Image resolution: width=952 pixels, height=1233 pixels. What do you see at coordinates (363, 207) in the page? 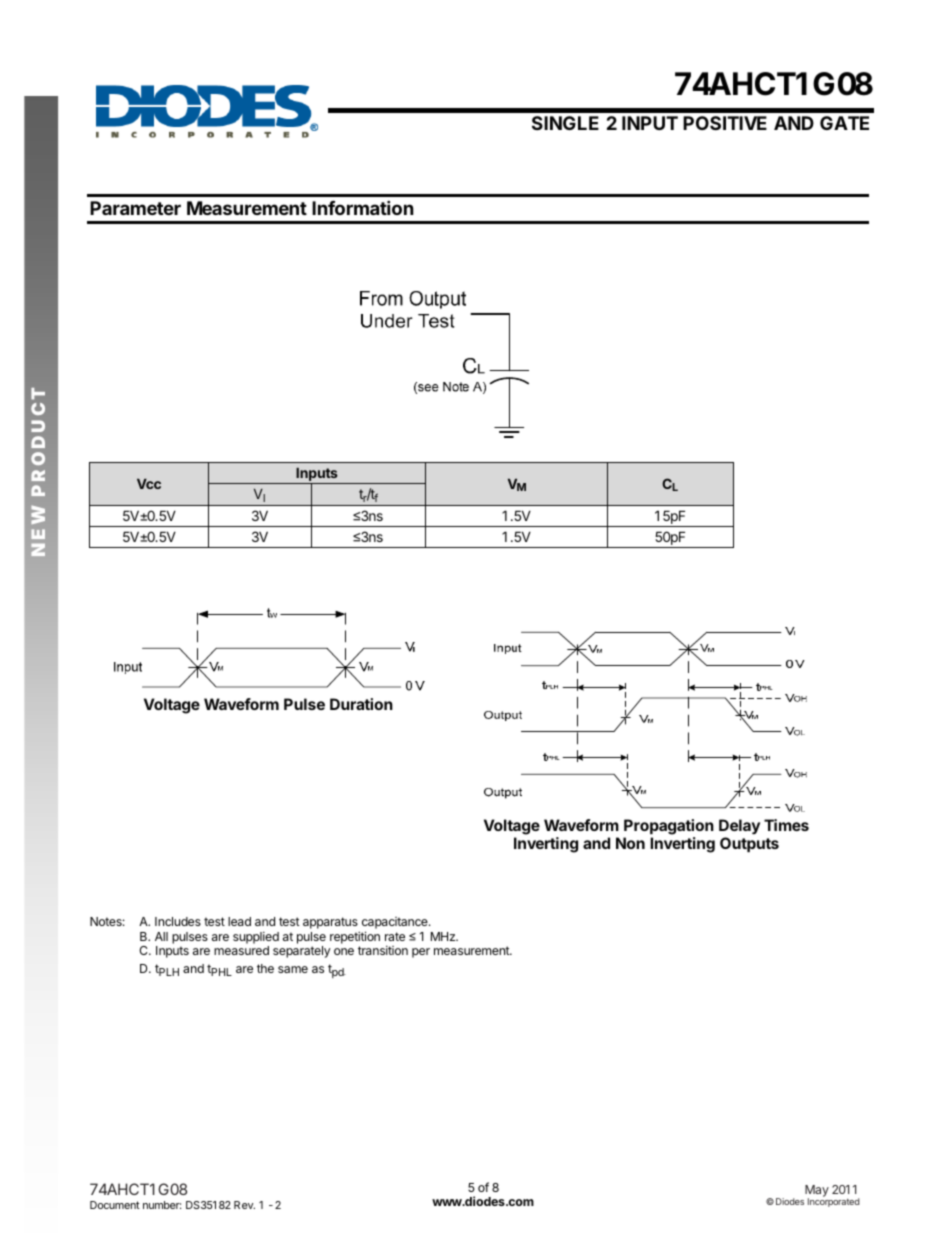
I see `Information` at bounding box center [363, 207].
